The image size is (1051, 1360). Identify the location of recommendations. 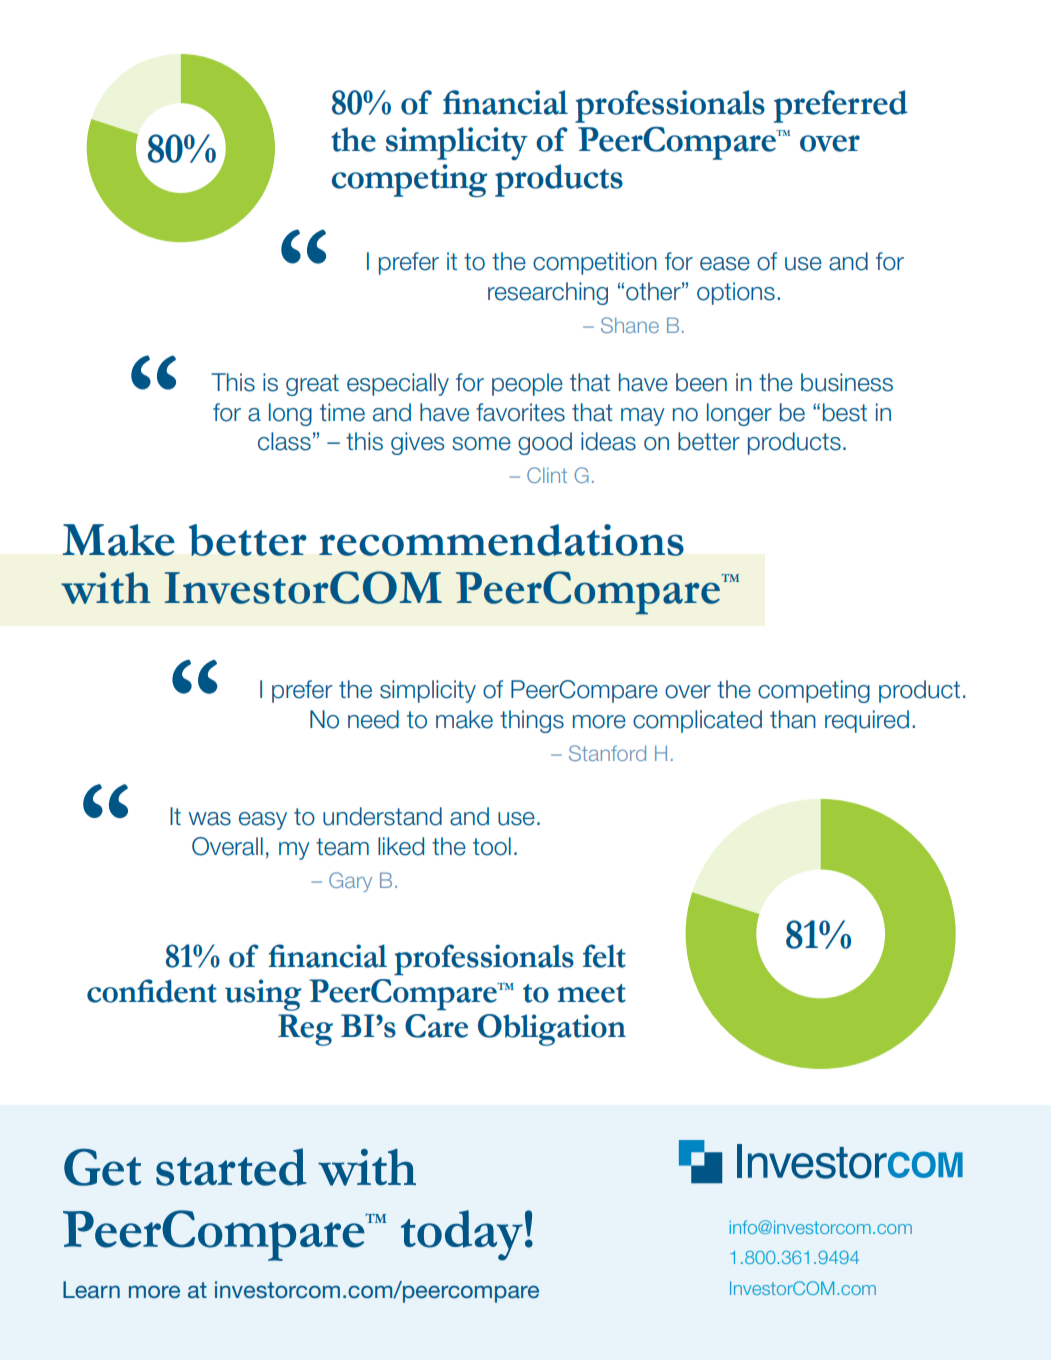
(501, 540).
